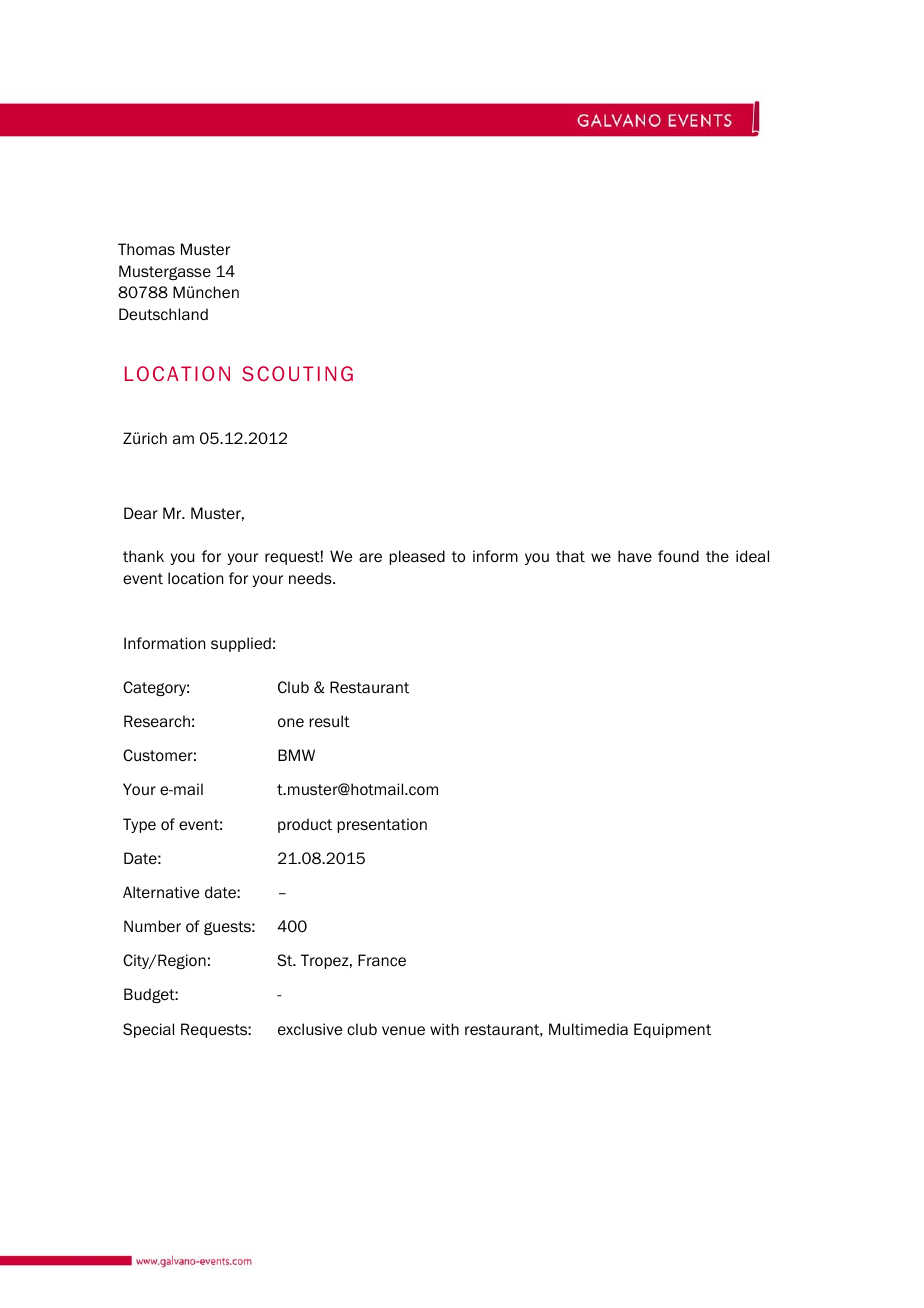 This screenshot has width=924, height=1308. Describe the element at coordinates (678, 556) in the screenshot. I see `found` at that location.
